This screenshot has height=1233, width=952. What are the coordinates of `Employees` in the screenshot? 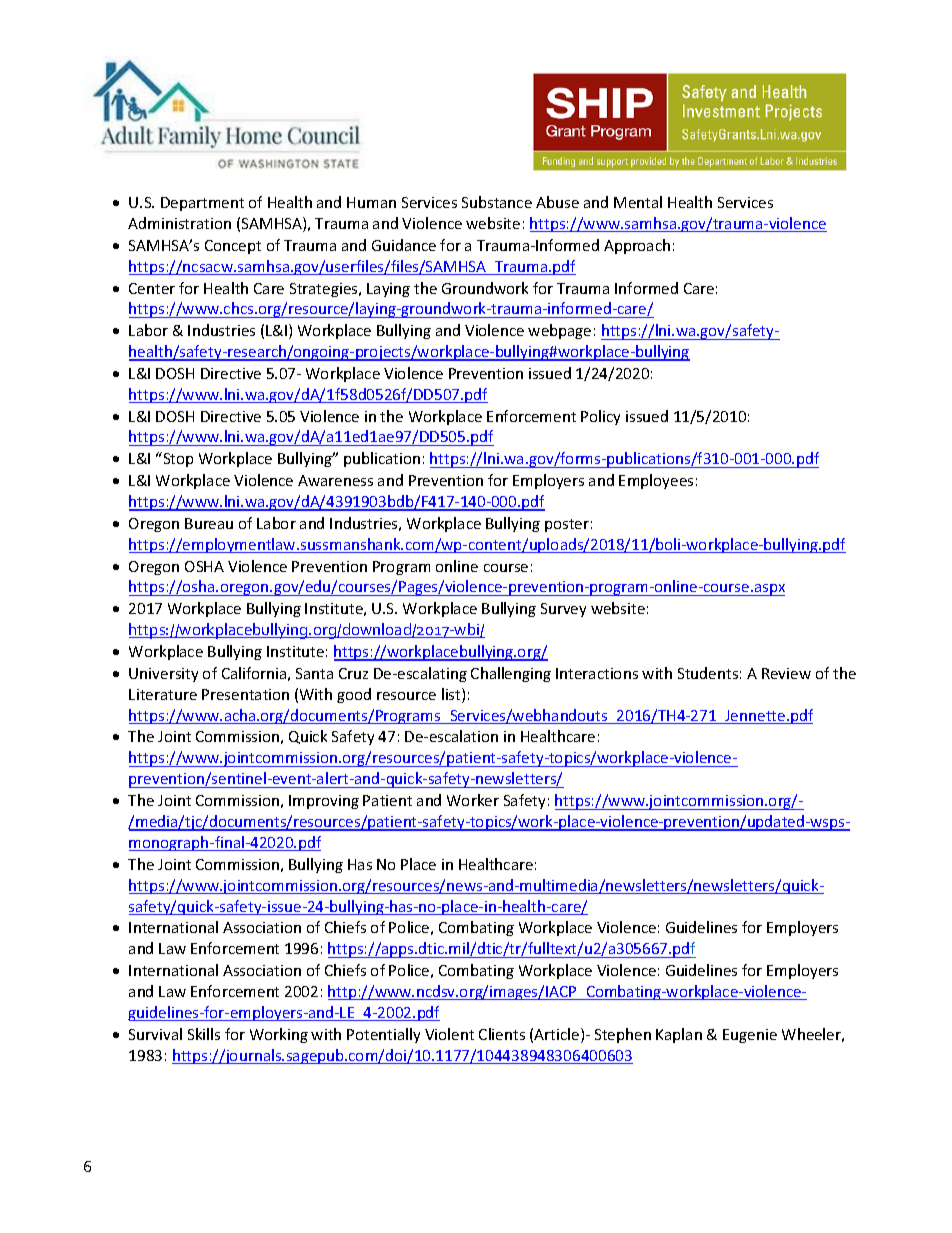 It's located at (656, 481).
